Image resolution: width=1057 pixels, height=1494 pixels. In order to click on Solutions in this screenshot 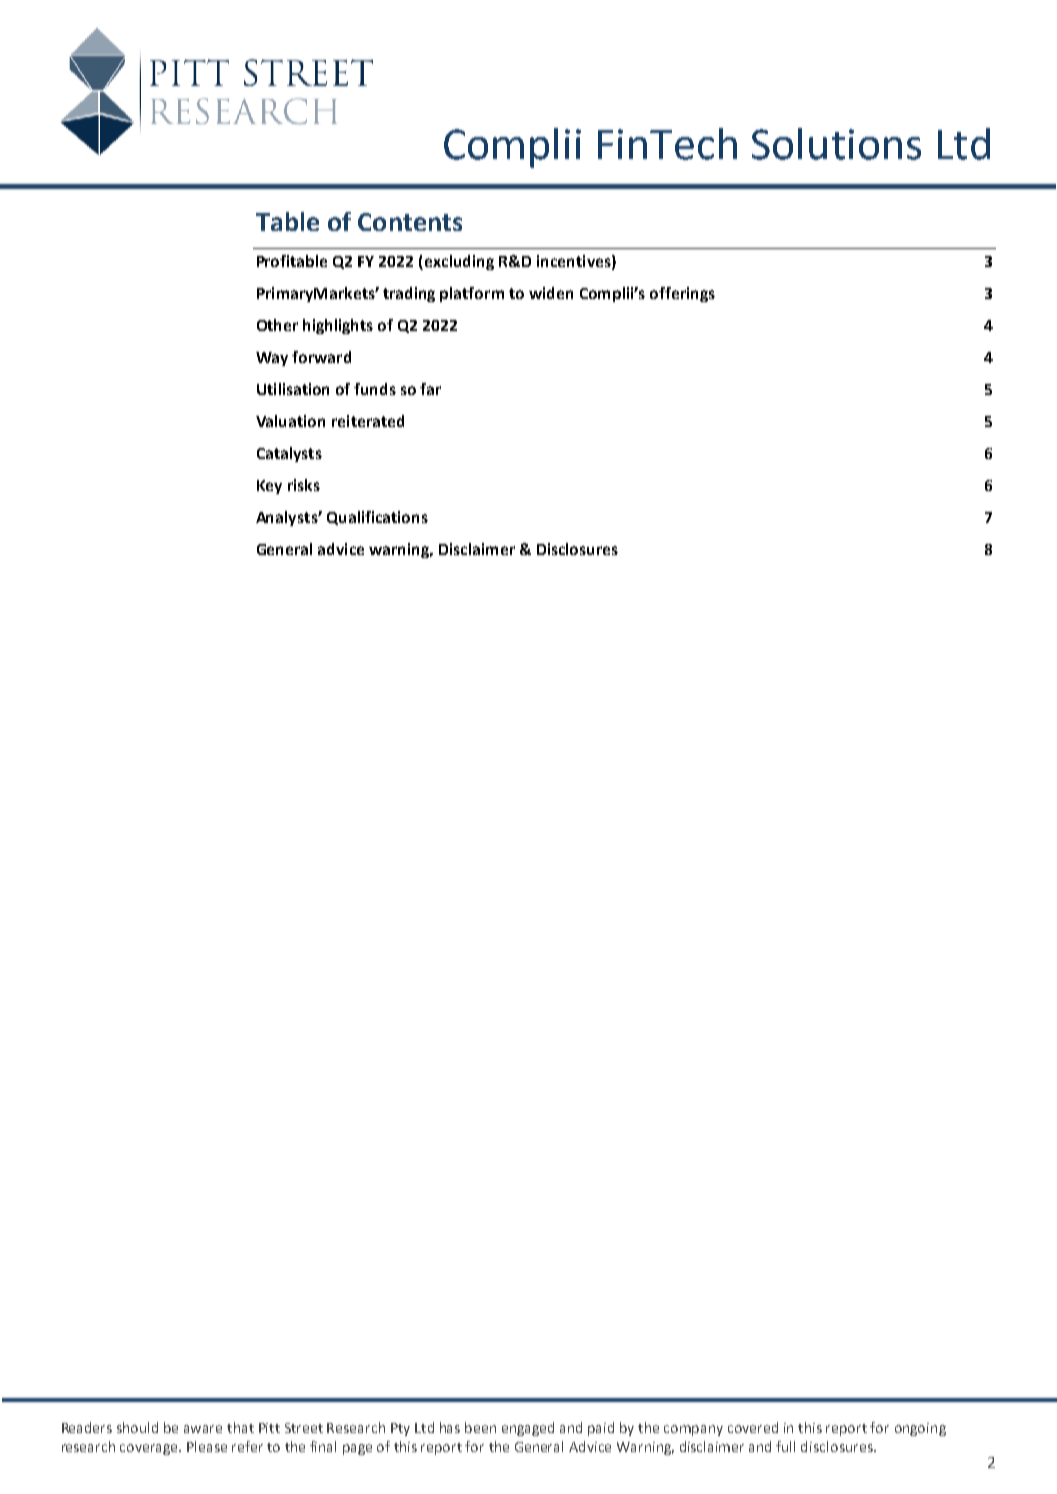, I will do `click(836, 144)`.
